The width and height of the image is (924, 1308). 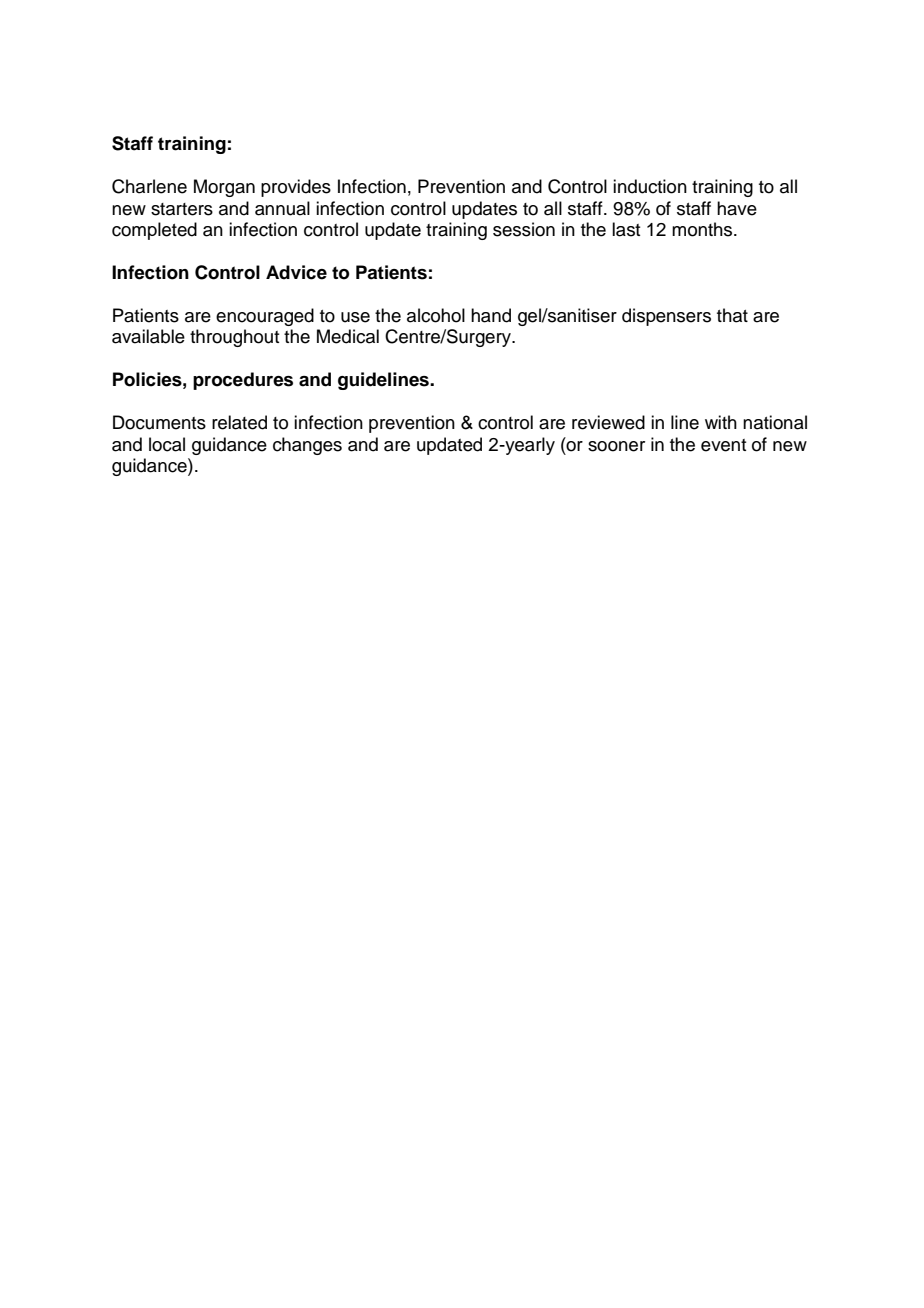 I want to click on Advice, so click(x=296, y=272).
